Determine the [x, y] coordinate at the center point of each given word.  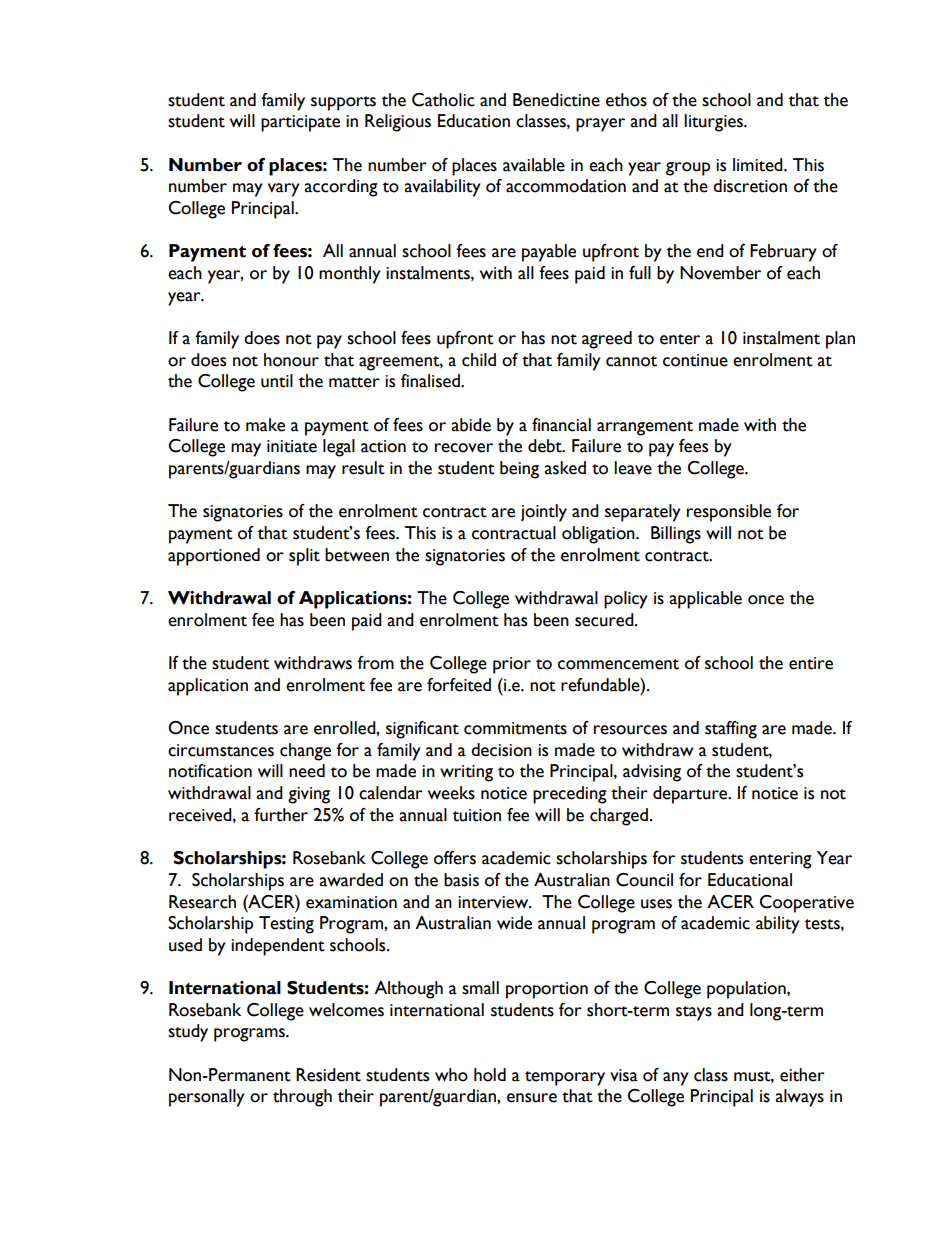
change [305, 752]
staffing [731, 730]
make [265, 425]
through [302, 1098]
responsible [729, 513]
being [519, 470]
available [534, 165]
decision [501, 750]
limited [759, 165]
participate [300, 123]
